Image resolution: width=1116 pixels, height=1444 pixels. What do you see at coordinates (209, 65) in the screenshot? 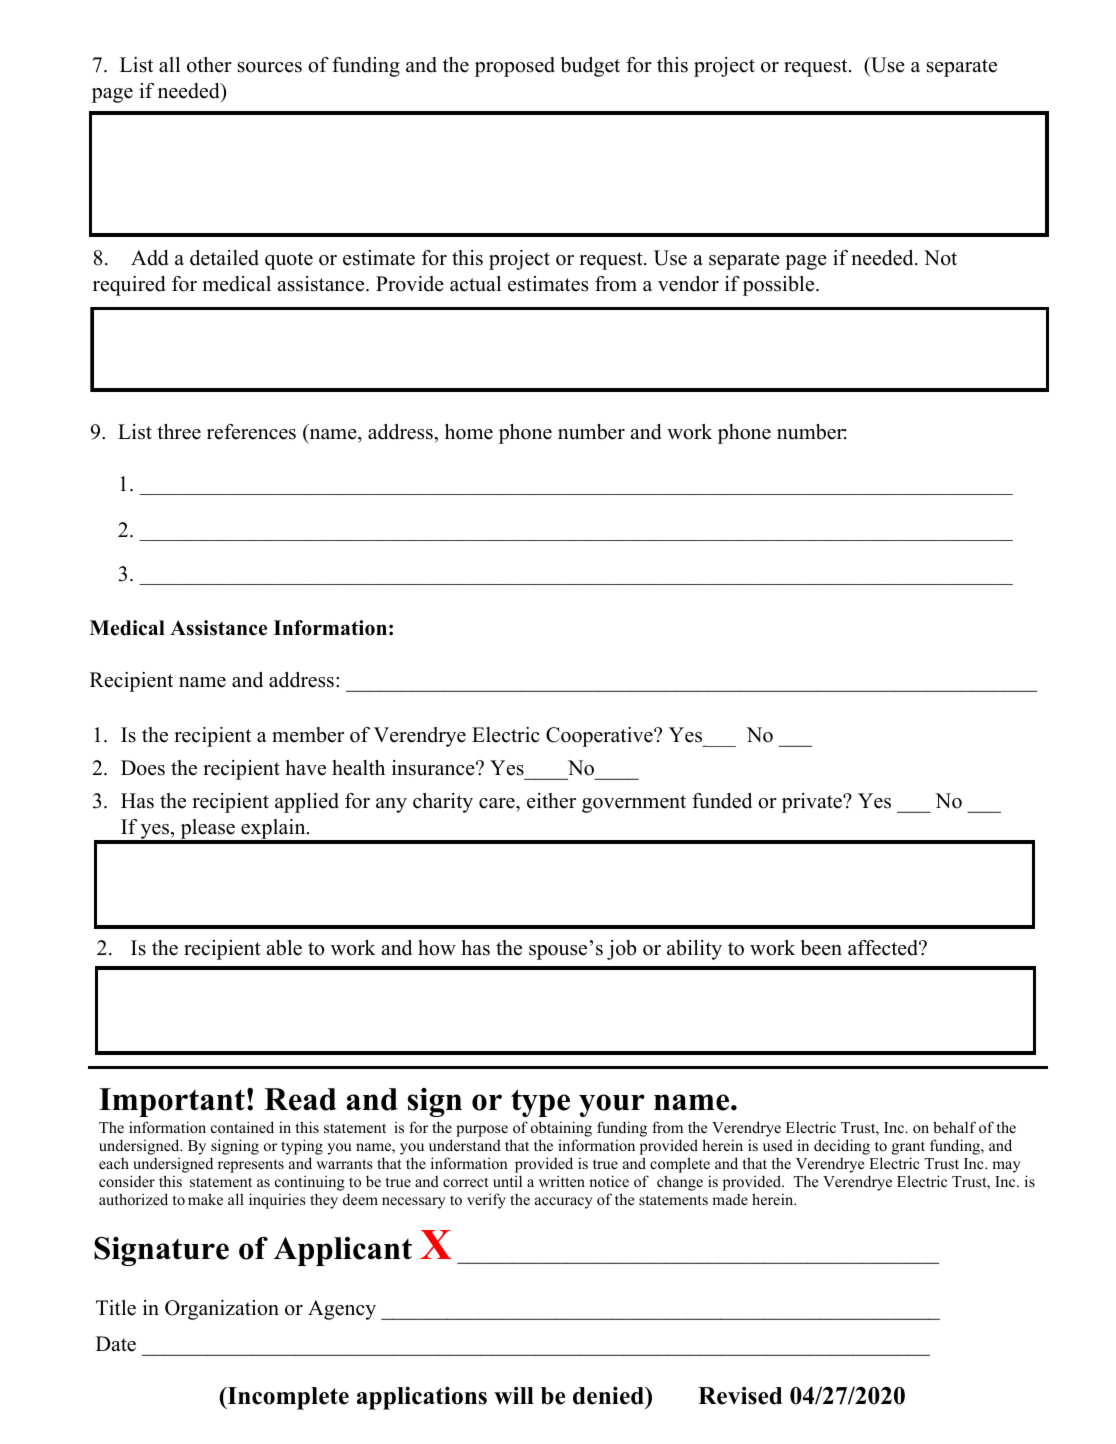
I see `other` at bounding box center [209, 65].
